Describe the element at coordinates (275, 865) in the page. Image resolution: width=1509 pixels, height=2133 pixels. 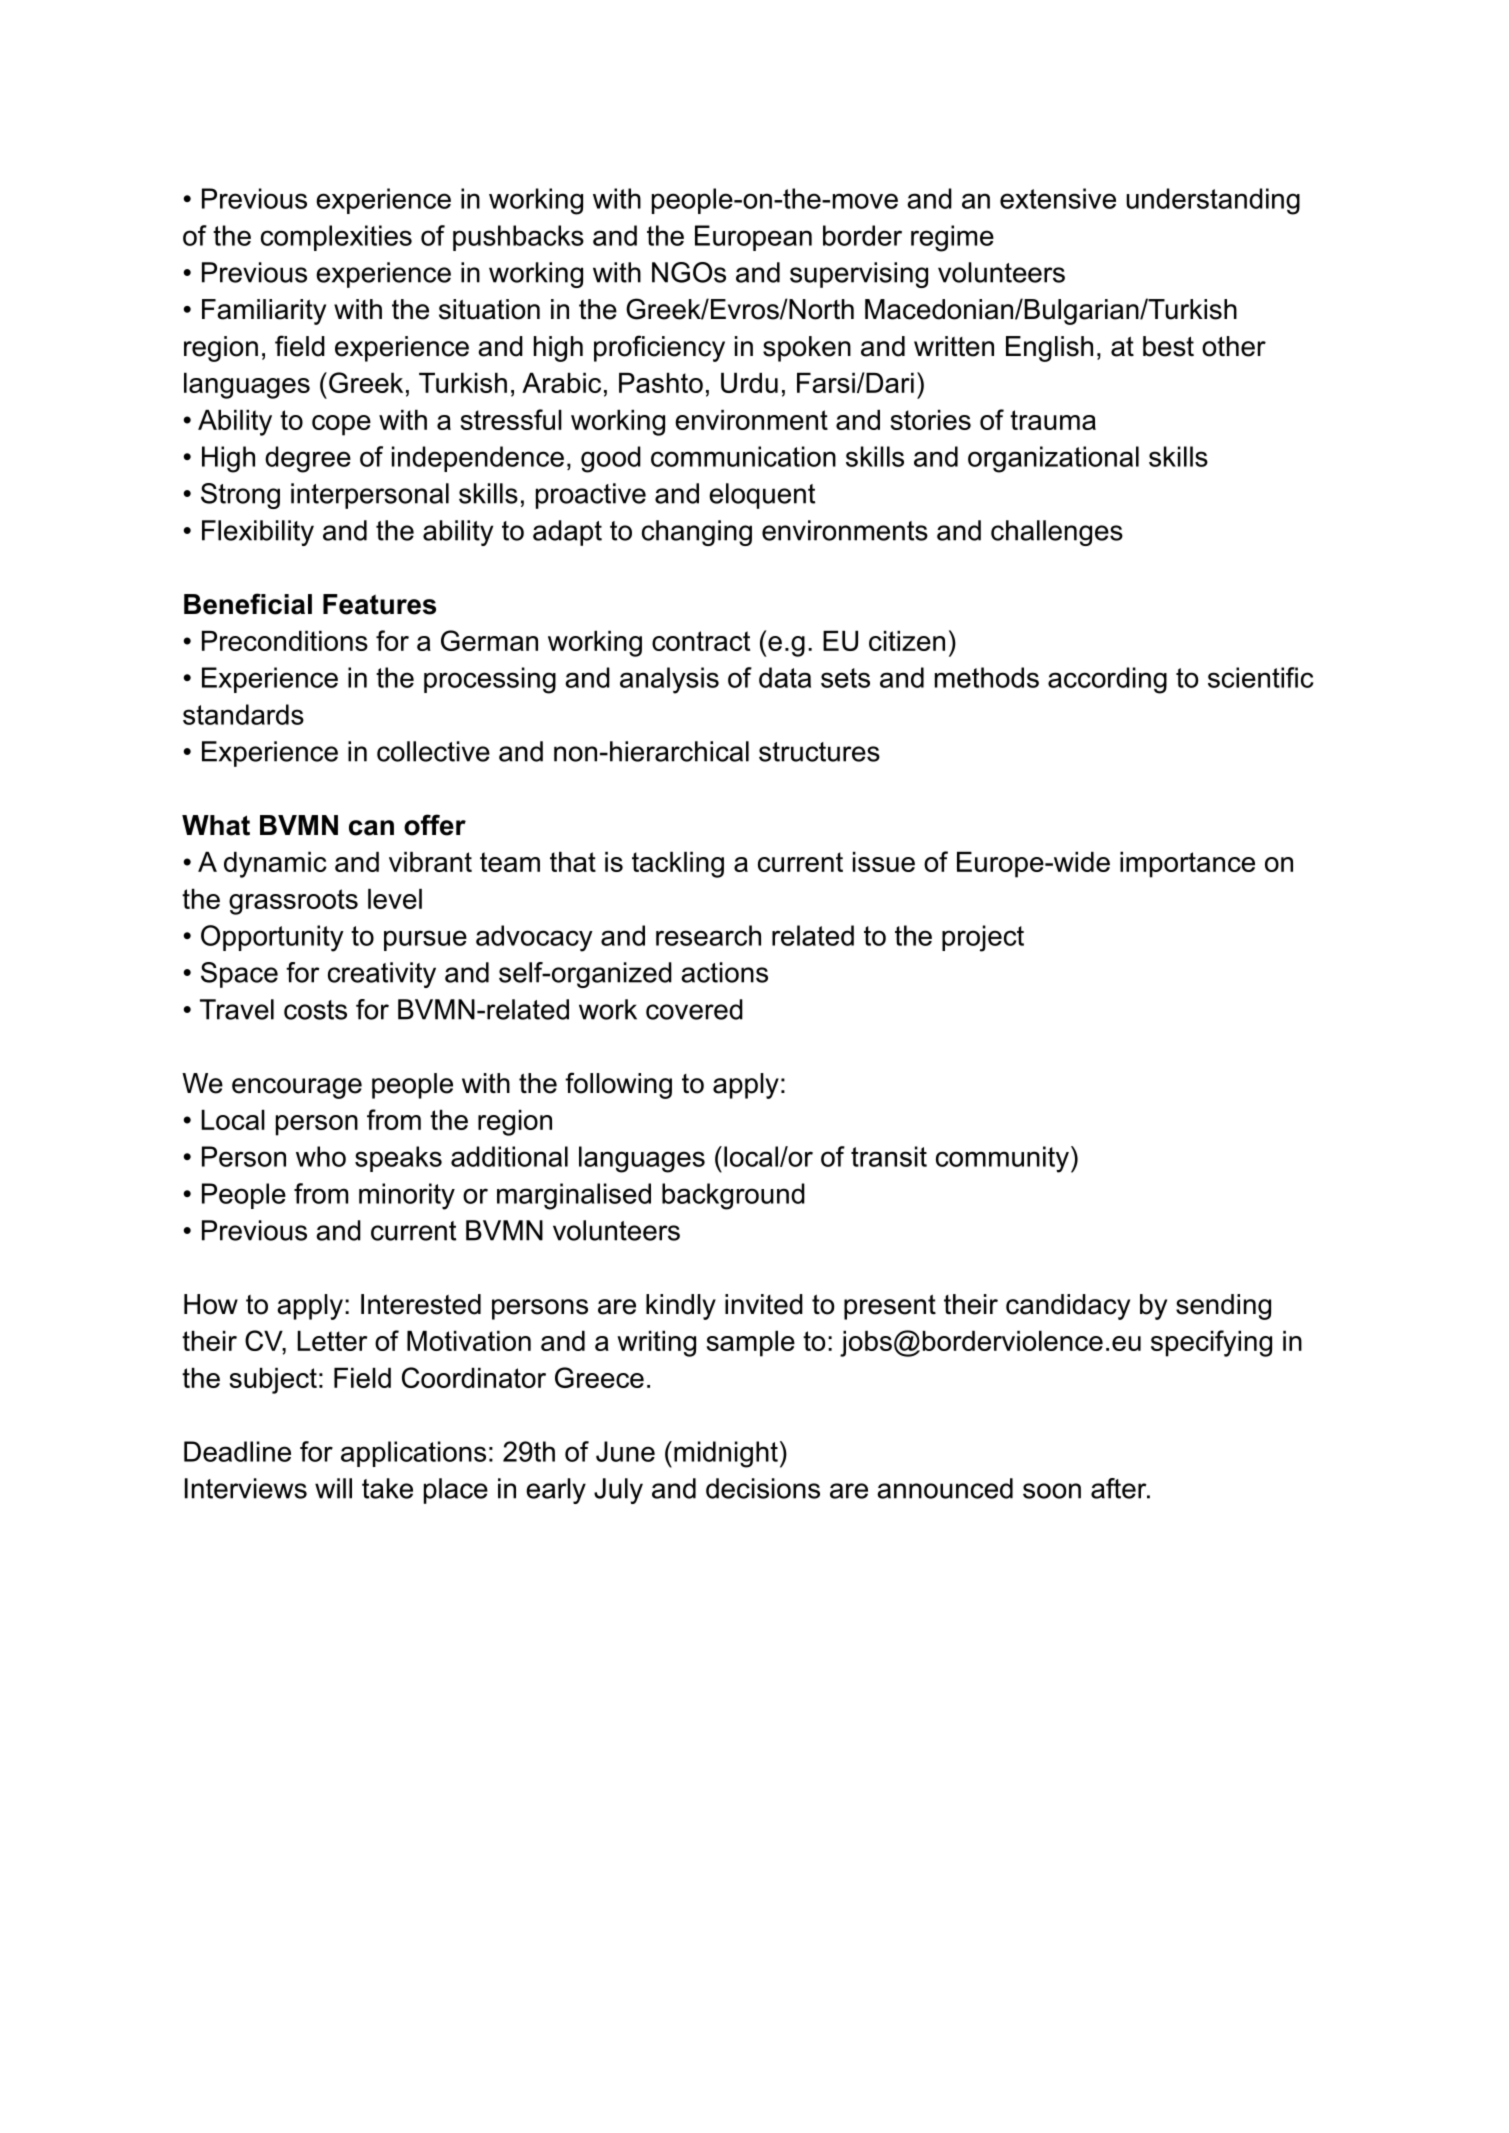
I see `dynamic` at that location.
